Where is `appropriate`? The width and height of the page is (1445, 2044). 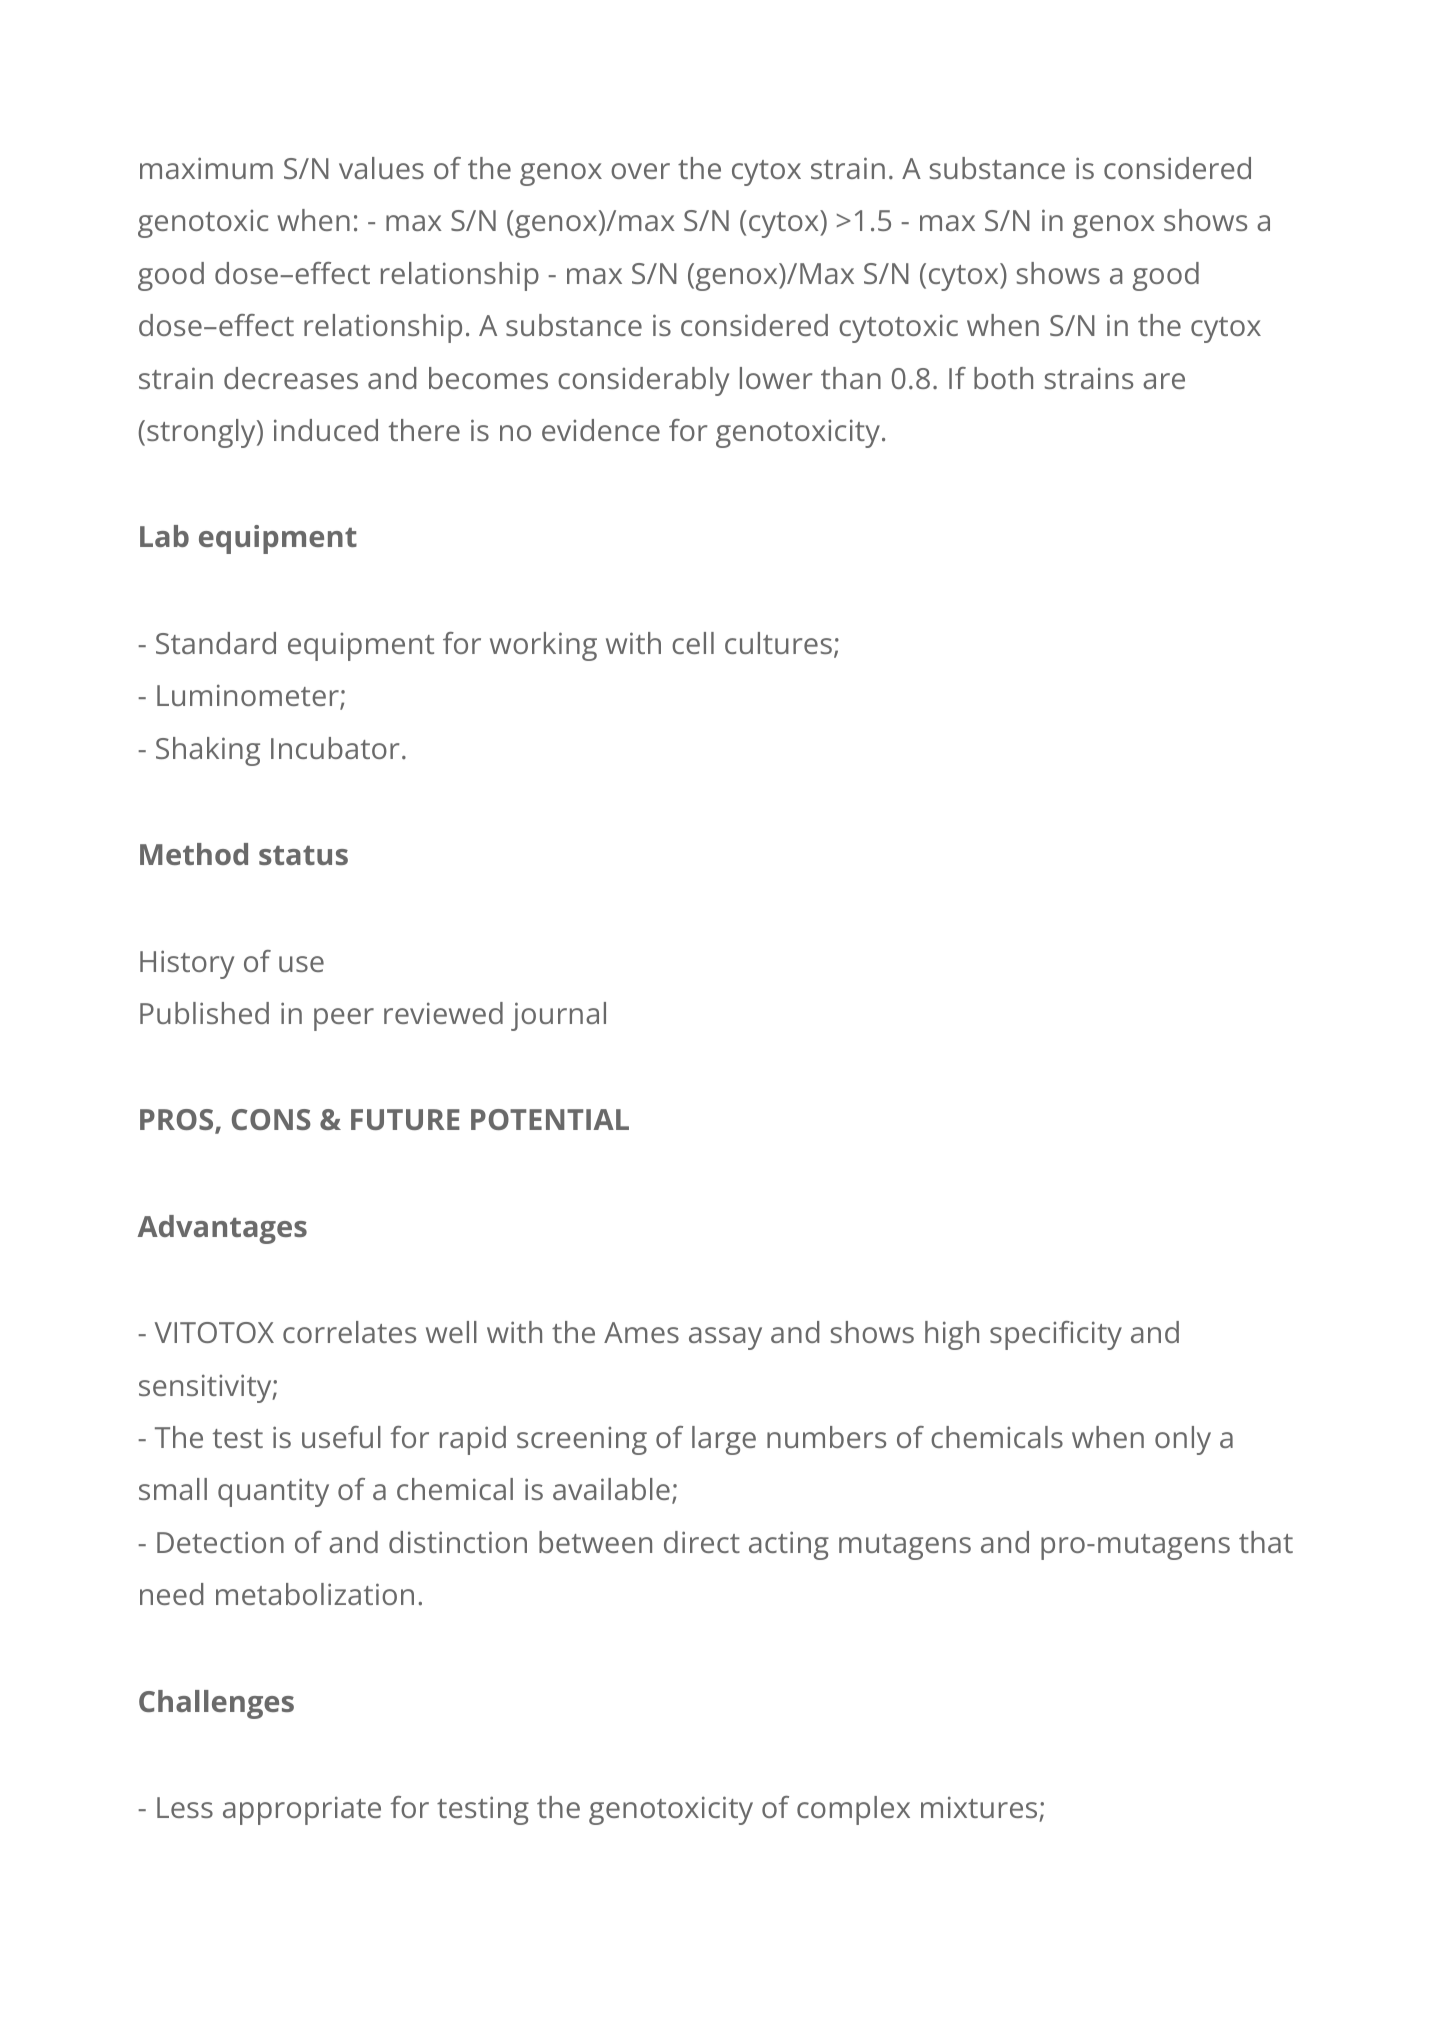 appropriate is located at coordinates (302, 1810).
